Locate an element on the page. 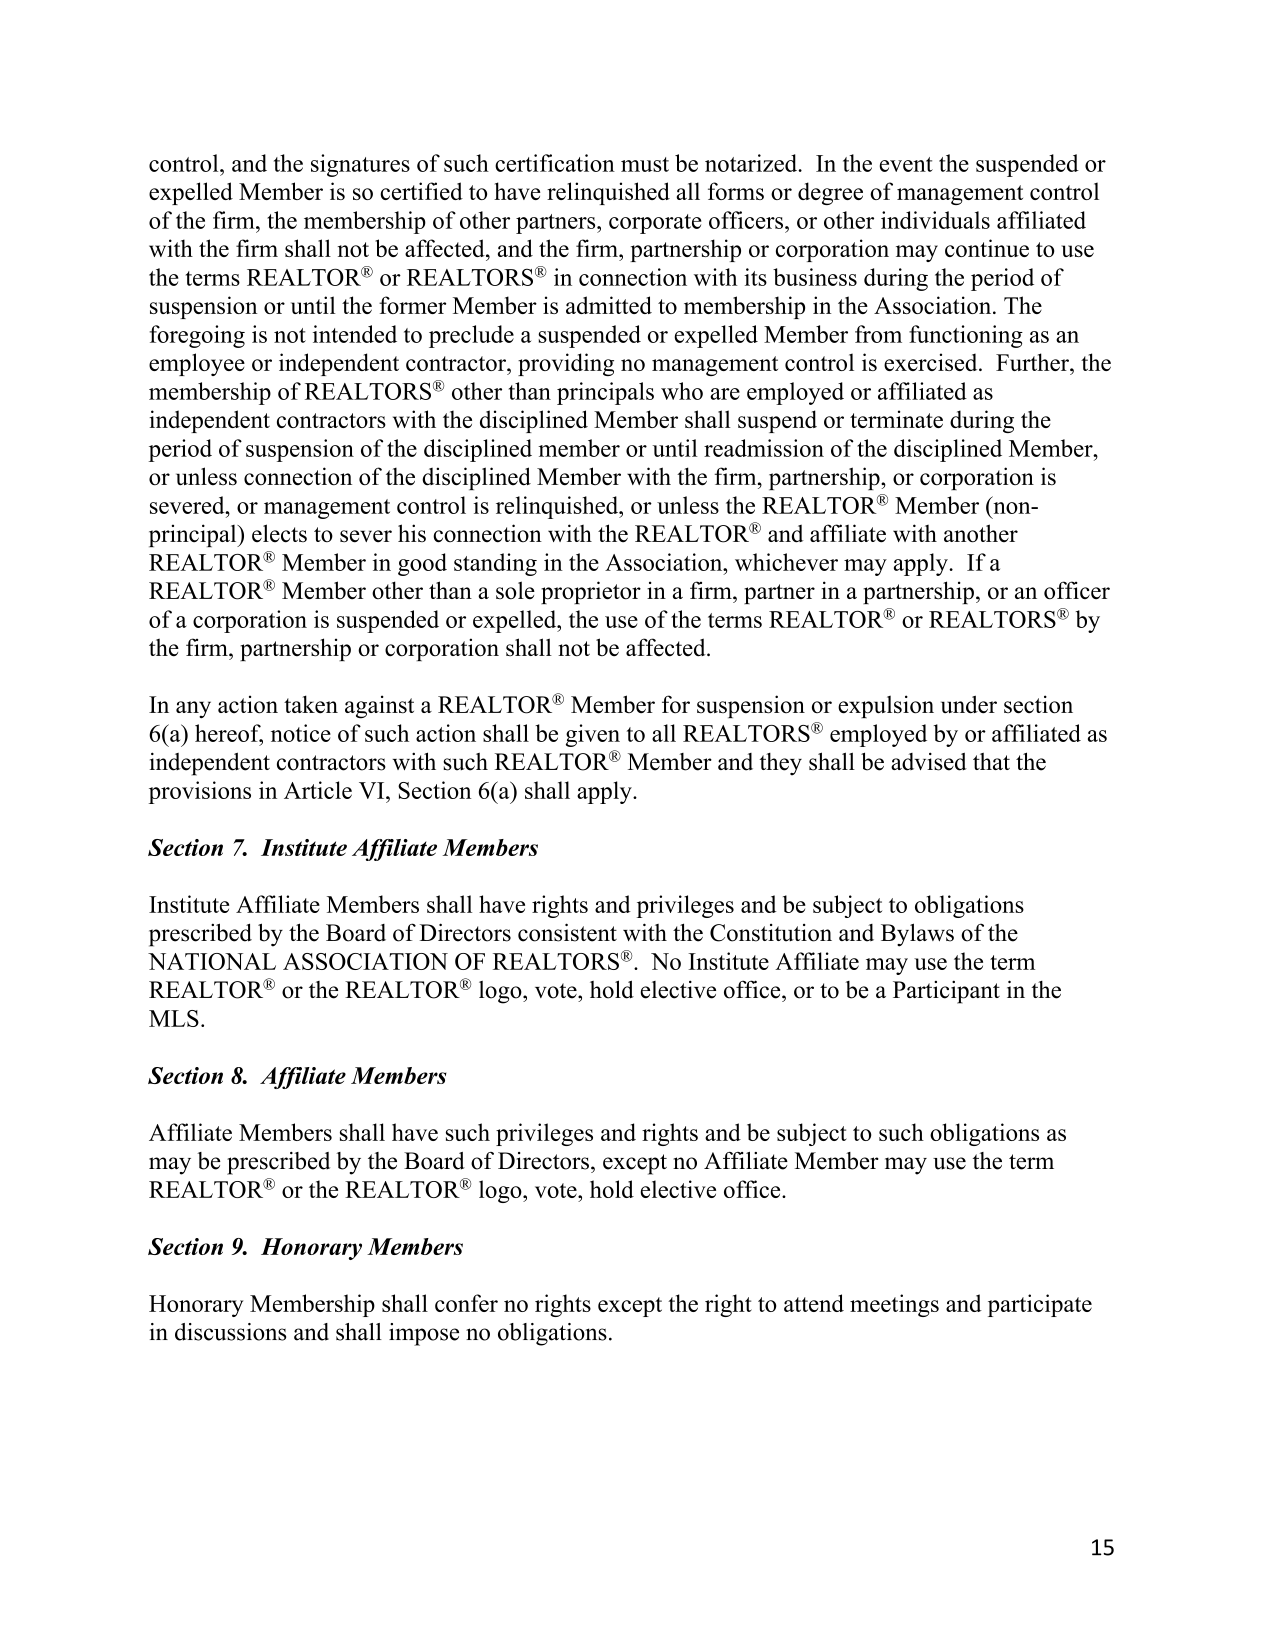  consistent is located at coordinates (567, 932).
